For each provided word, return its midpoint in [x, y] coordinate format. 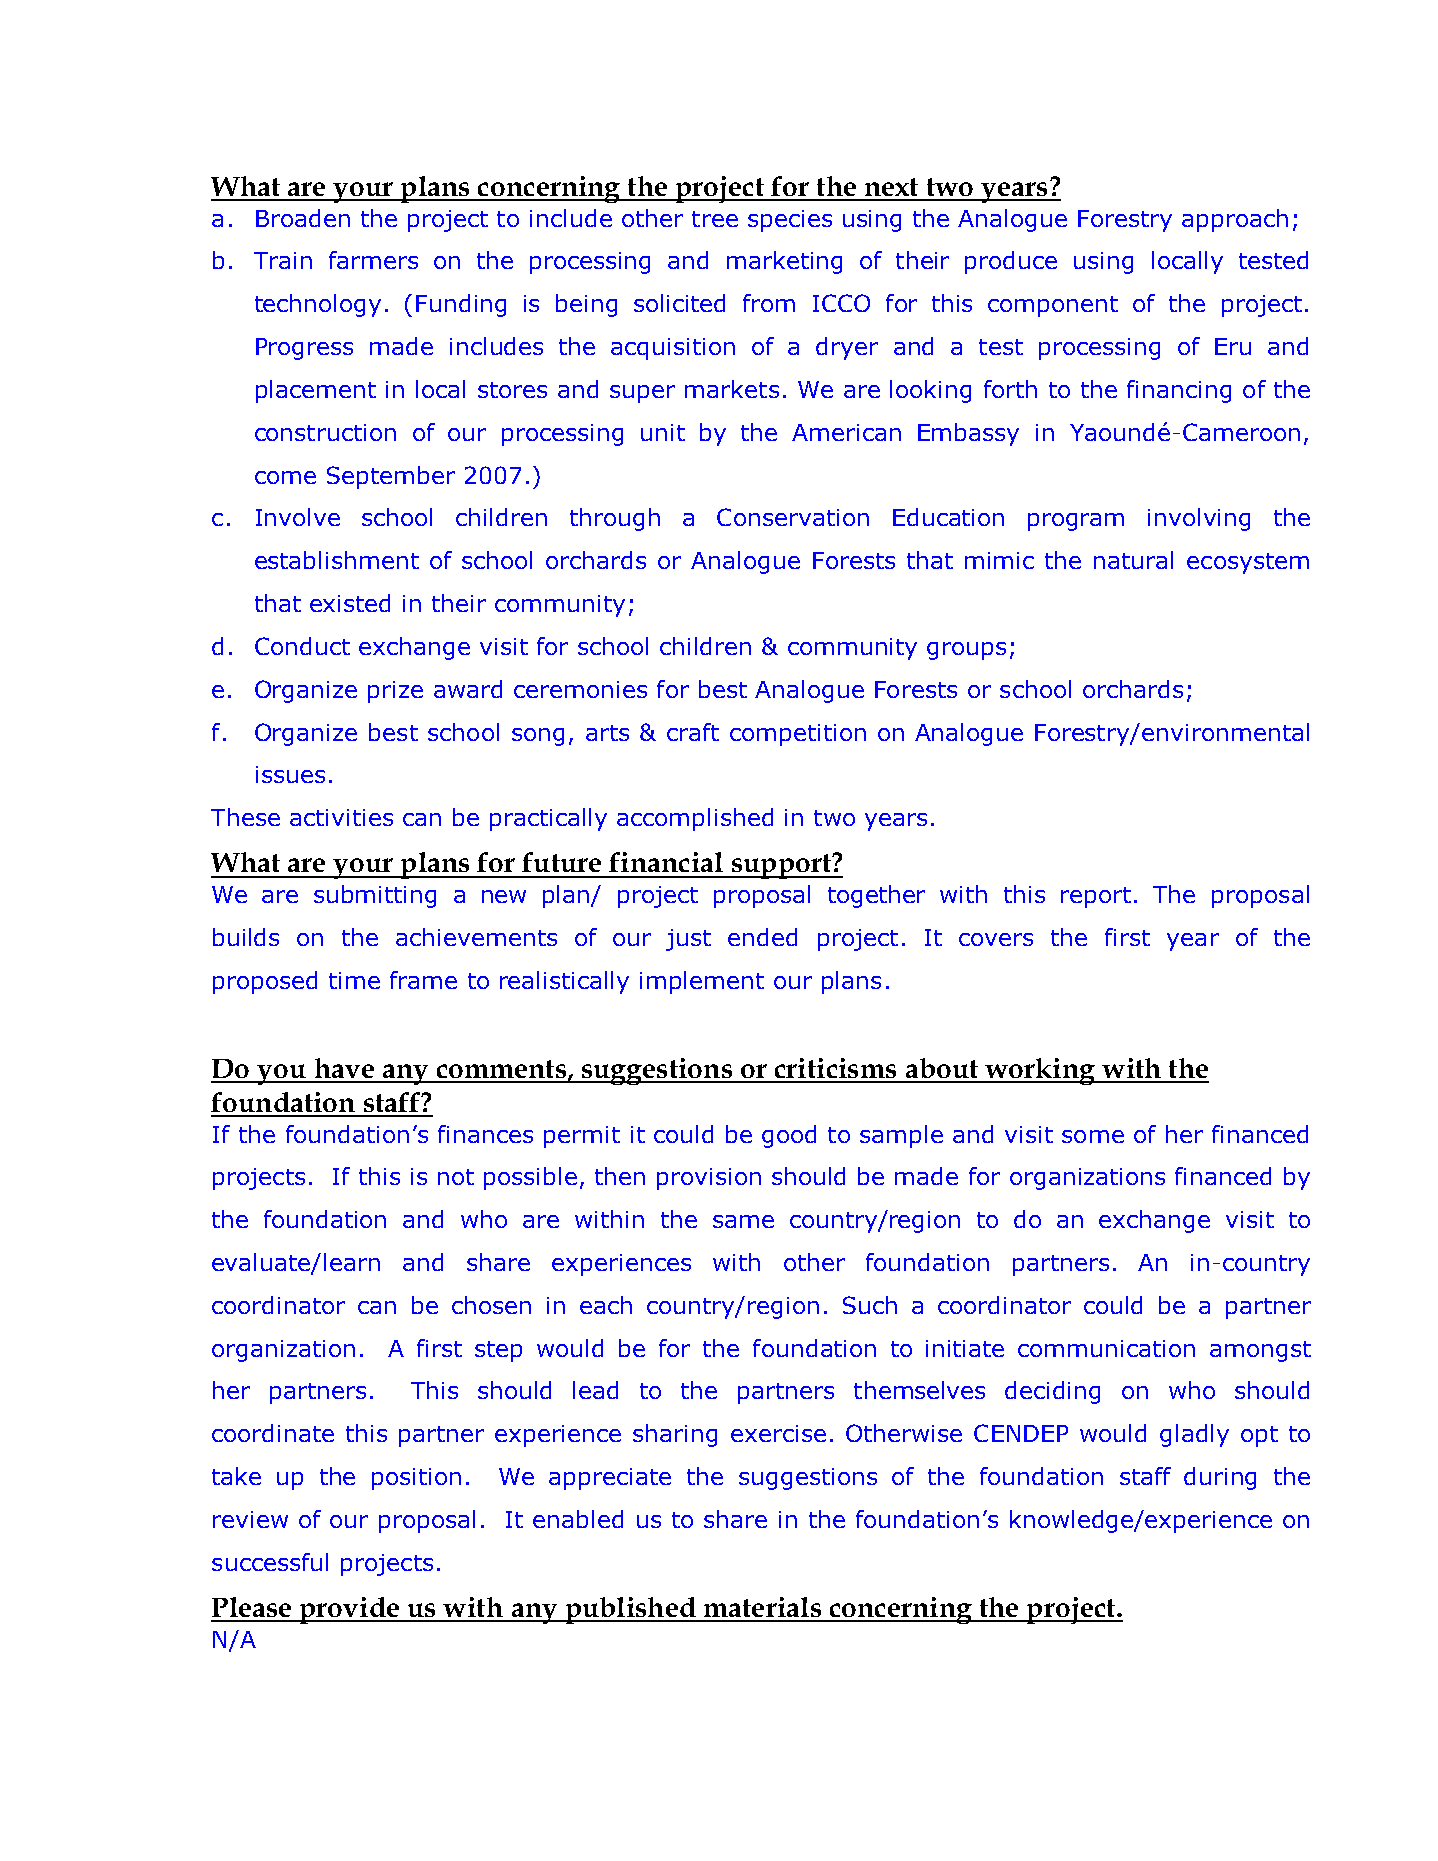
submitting [375, 896]
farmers [373, 260]
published [630, 1610]
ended [762, 937]
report [1096, 897]
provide [350, 1610]
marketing [784, 262]
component [1053, 306]
